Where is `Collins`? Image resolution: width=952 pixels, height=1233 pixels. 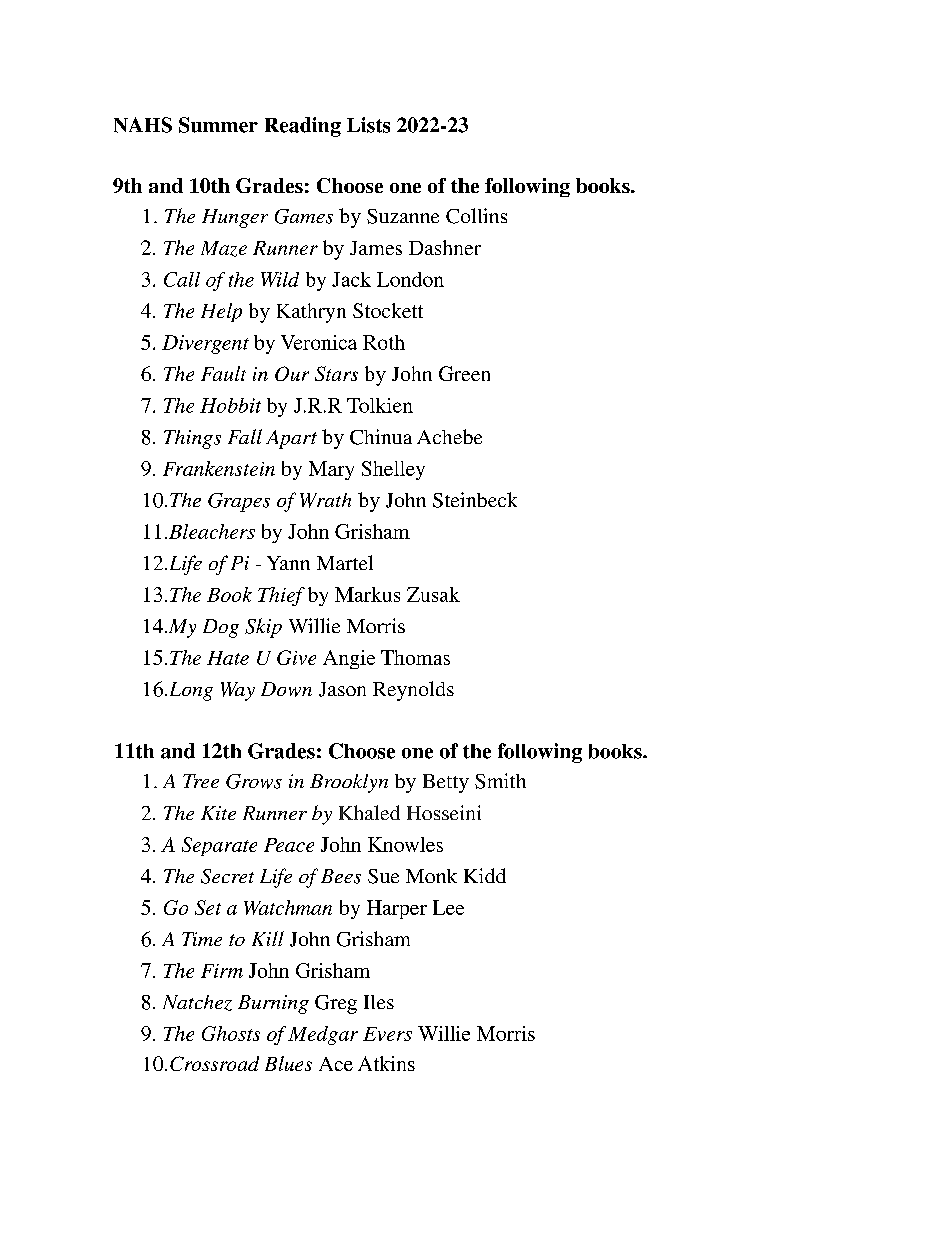 Collins is located at coordinates (476, 216).
